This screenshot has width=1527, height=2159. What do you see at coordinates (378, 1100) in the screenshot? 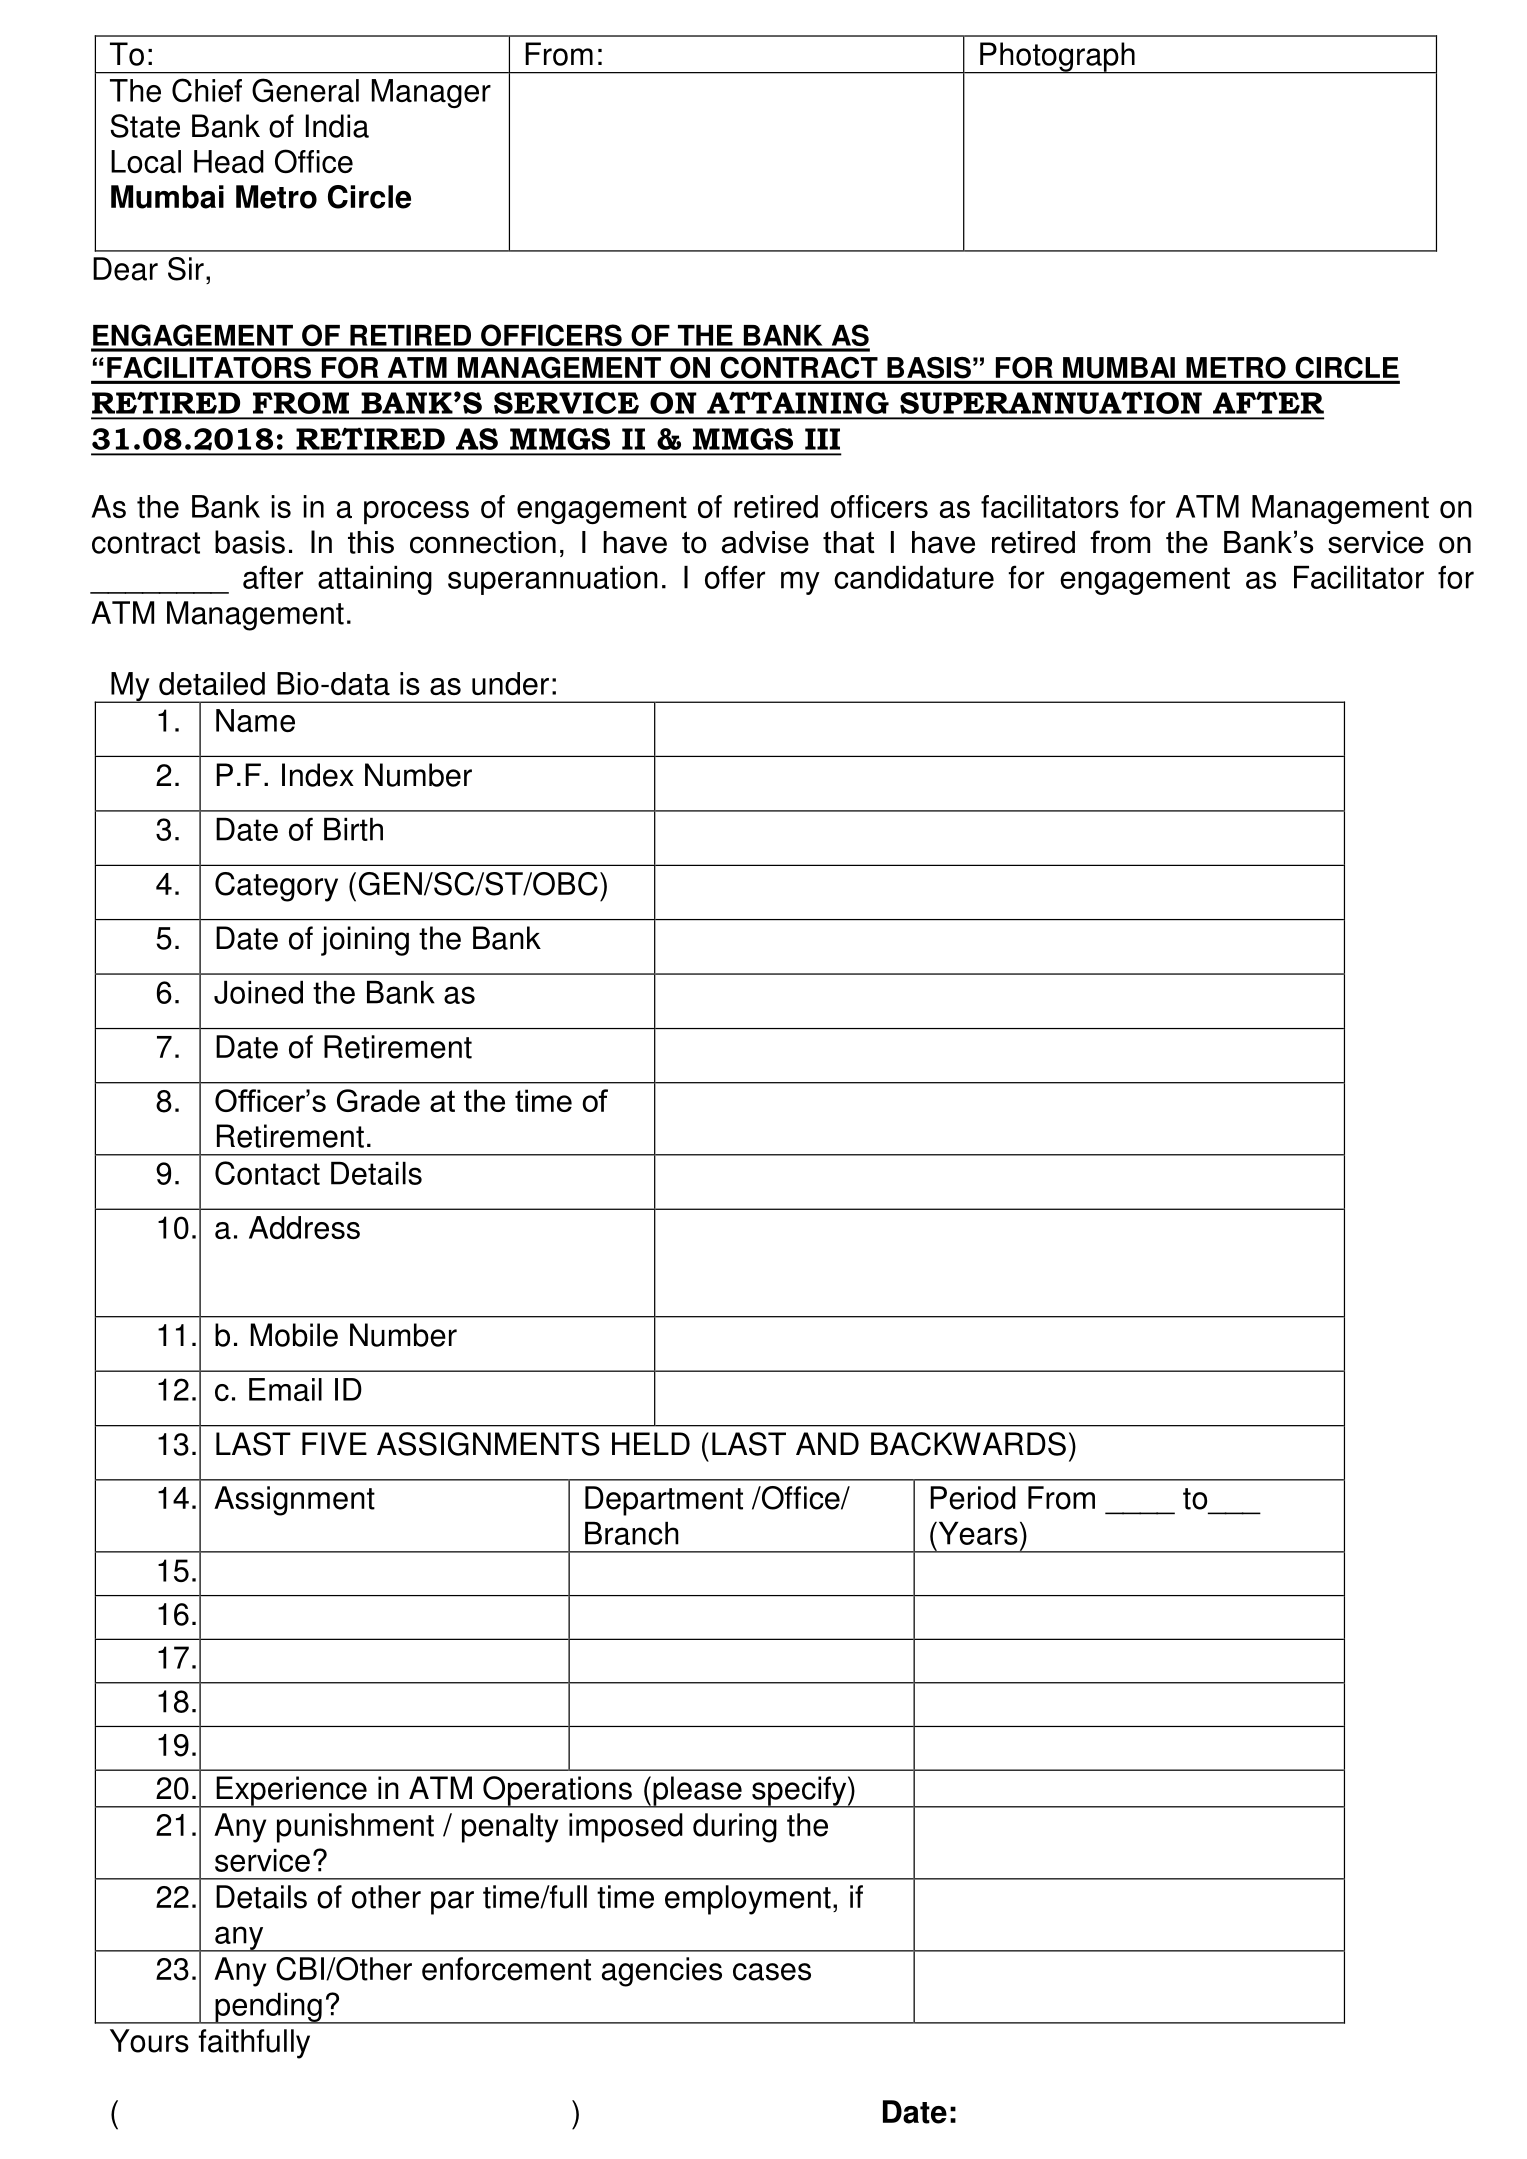
I see `Grade` at bounding box center [378, 1100].
